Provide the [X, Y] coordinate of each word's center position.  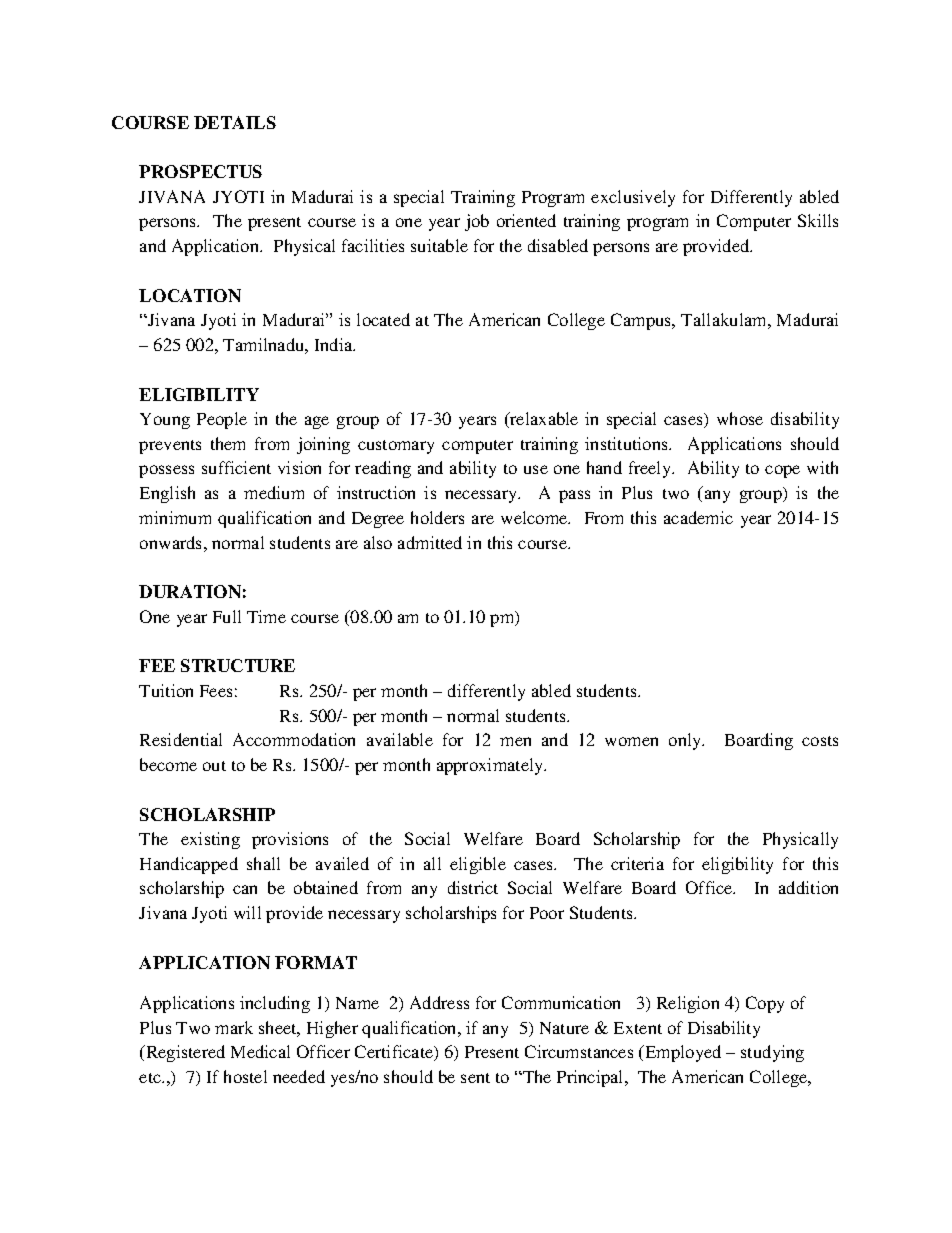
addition [808, 887]
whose [740, 418]
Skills [818, 220]
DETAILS [235, 122]
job [477, 222]
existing [210, 840]
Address [439, 1002]
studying [772, 1053]
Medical [260, 1051]
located [383, 319]
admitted [430, 542]
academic [698, 517]
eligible [478, 865]
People [222, 420]
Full [227, 616]
